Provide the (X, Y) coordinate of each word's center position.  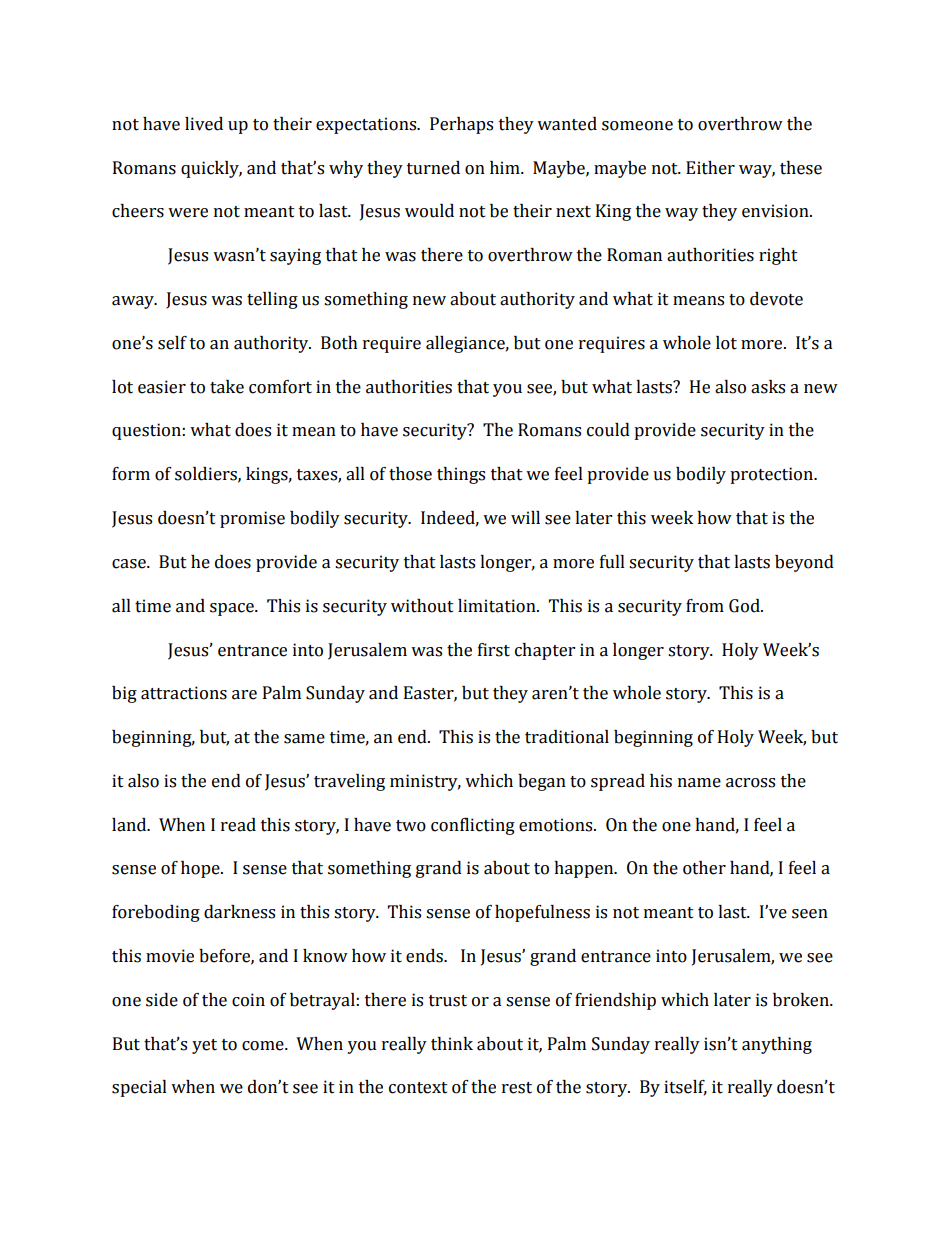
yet (204, 1046)
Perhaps (461, 125)
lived (204, 124)
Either (710, 168)
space (233, 609)
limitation (498, 606)
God (745, 606)
